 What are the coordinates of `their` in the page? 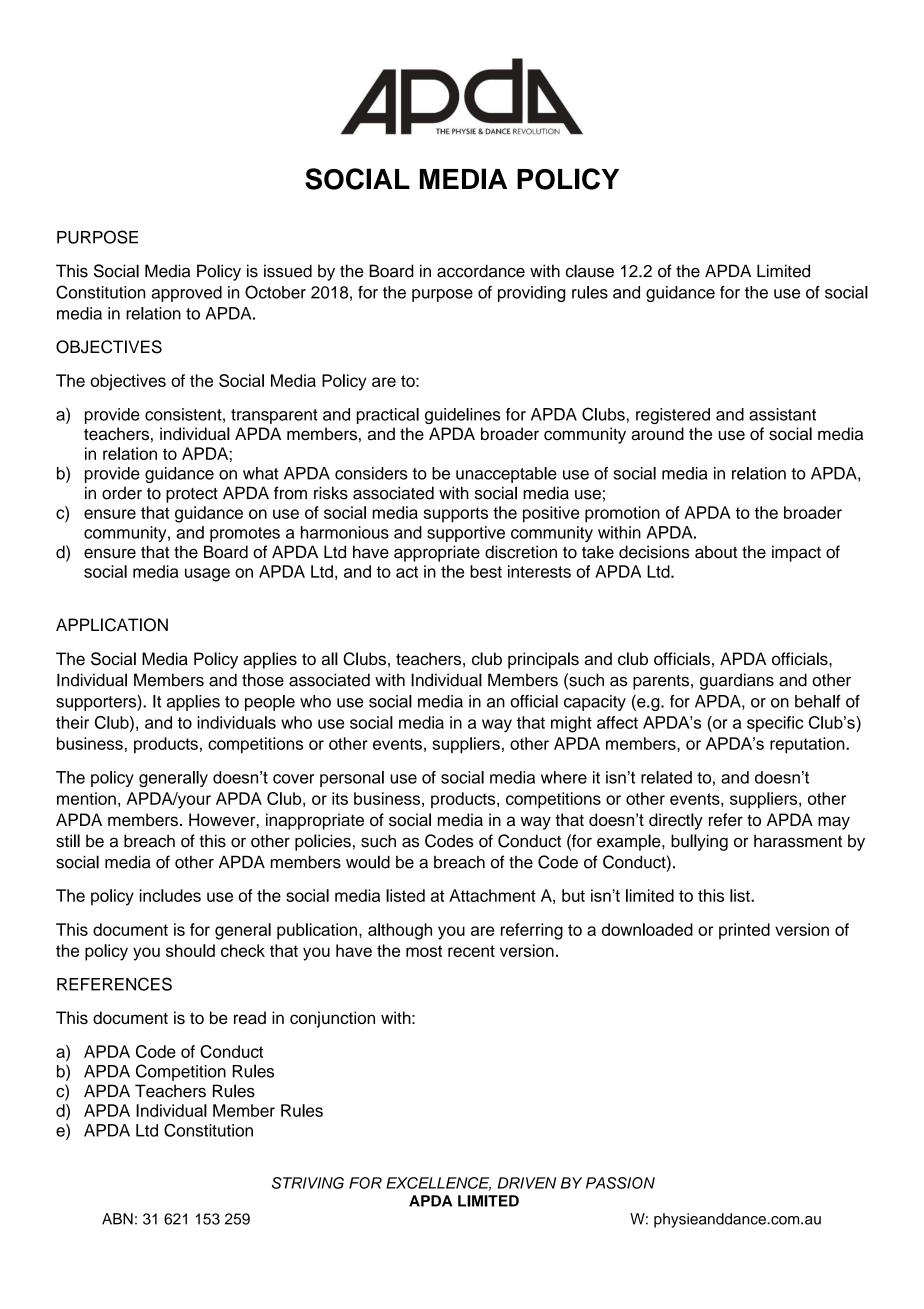 It's located at (72, 722).
